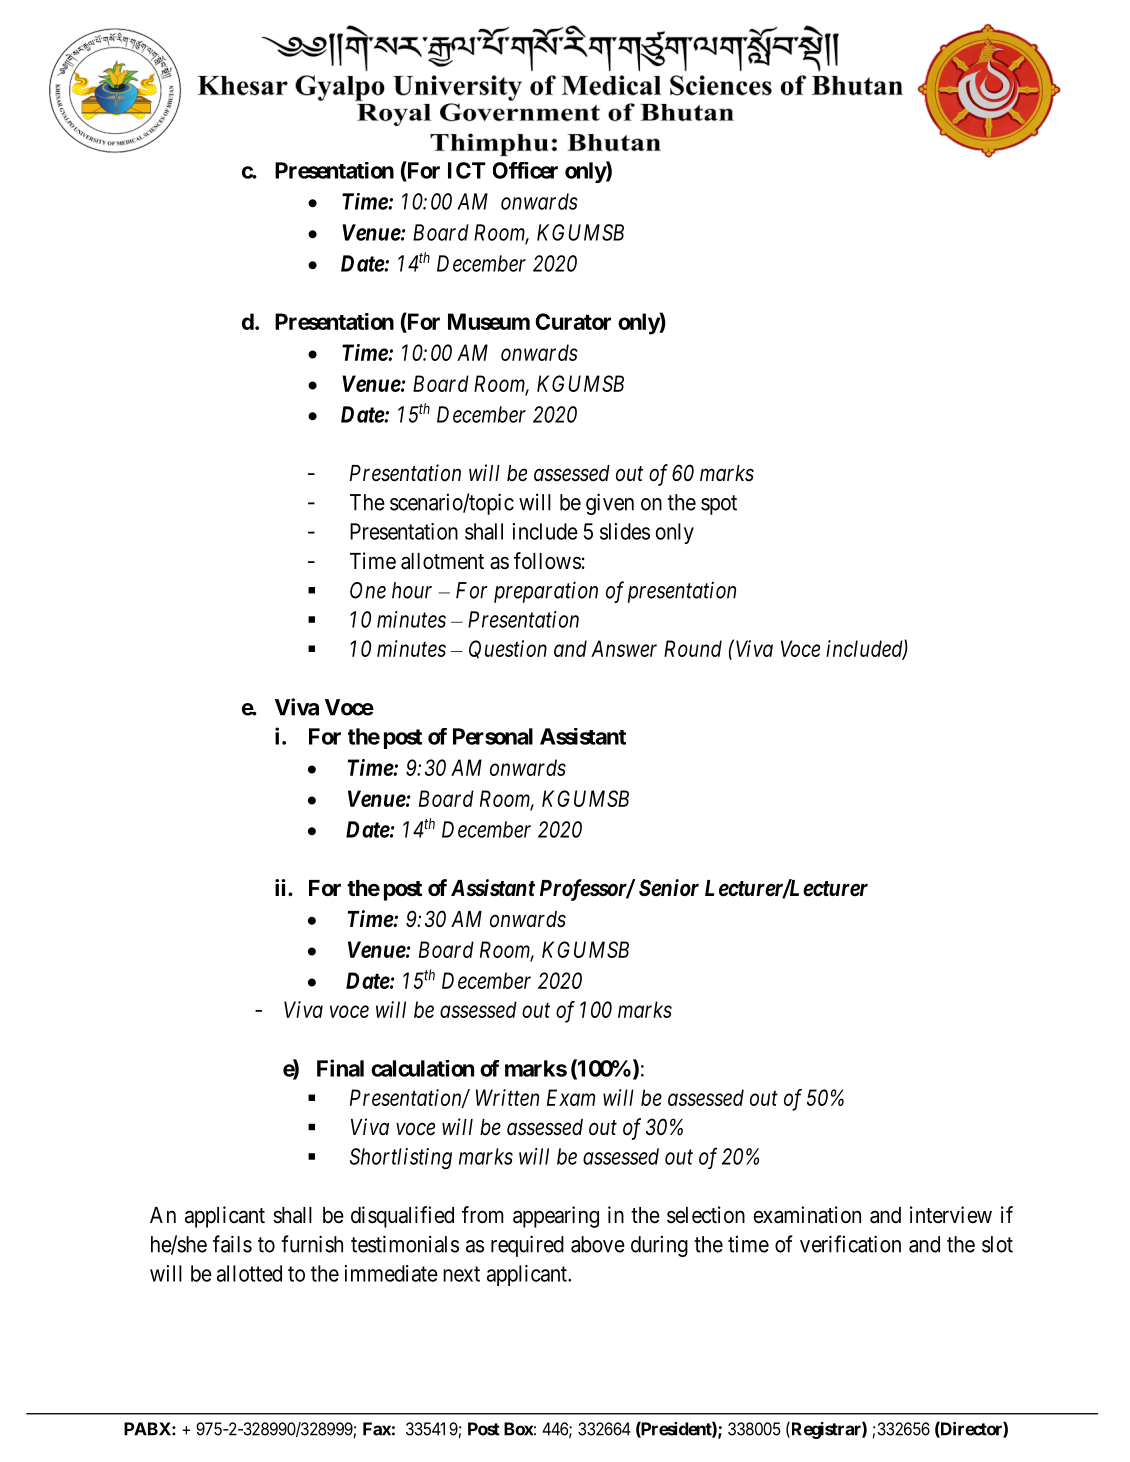 The height and width of the screenshot is (1462, 1130). I want to click on ICT, so click(467, 170).
